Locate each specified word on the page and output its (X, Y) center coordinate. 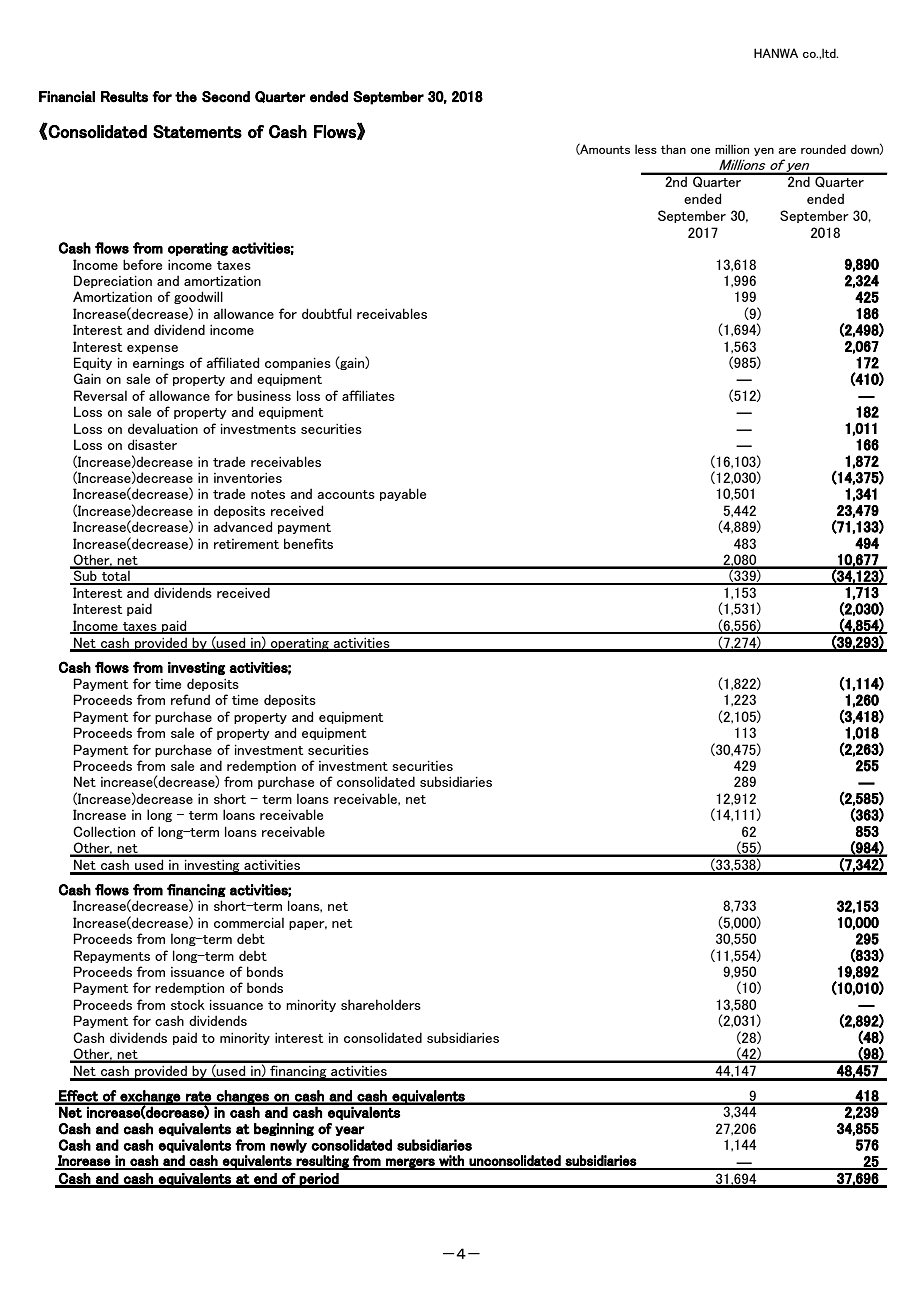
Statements (197, 132)
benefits (308, 543)
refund (190, 699)
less (646, 149)
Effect (78, 1097)
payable (403, 494)
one (700, 151)
